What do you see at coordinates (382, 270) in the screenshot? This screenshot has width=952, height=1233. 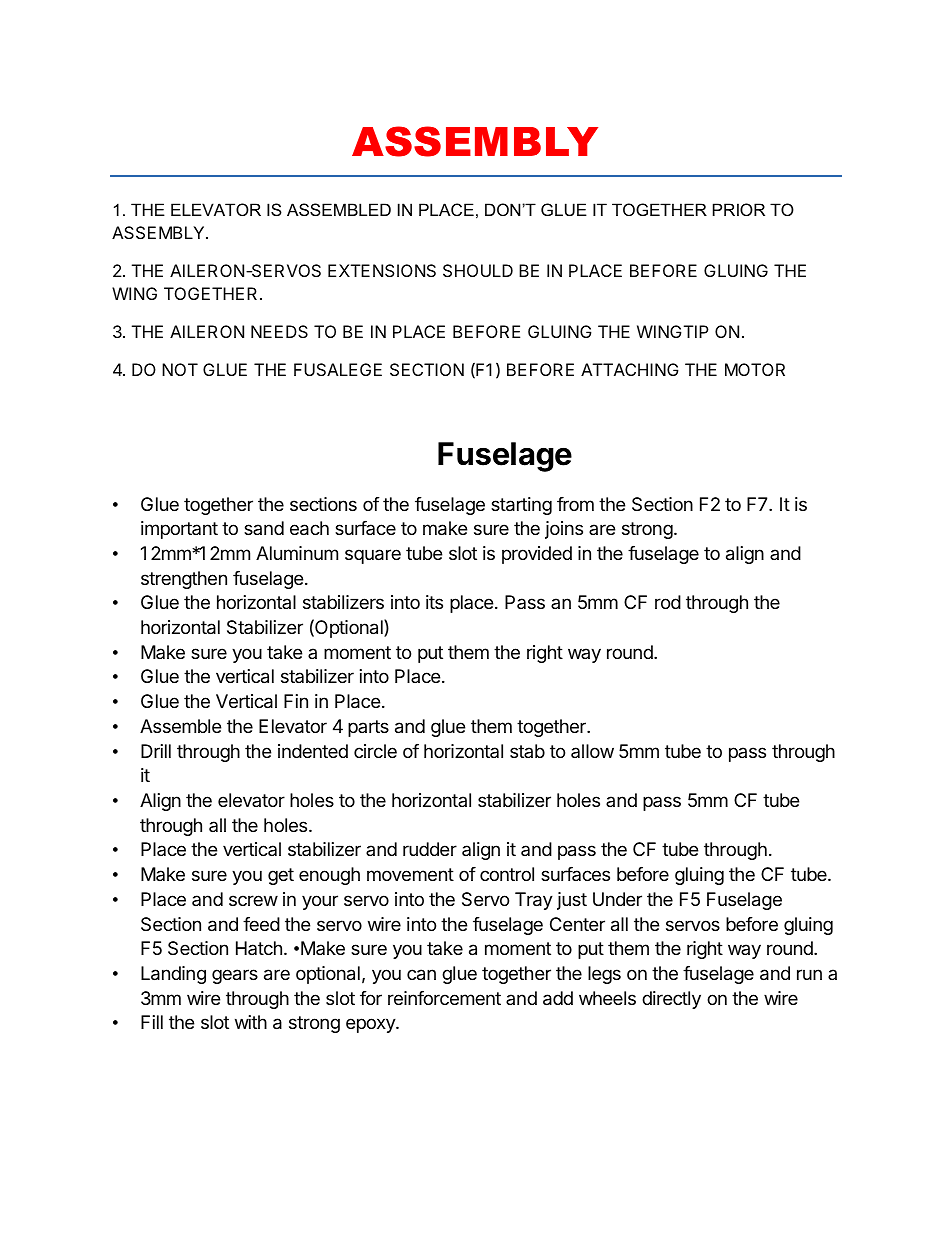 I see `EXTENSIONS` at bounding box center [382, 270].
